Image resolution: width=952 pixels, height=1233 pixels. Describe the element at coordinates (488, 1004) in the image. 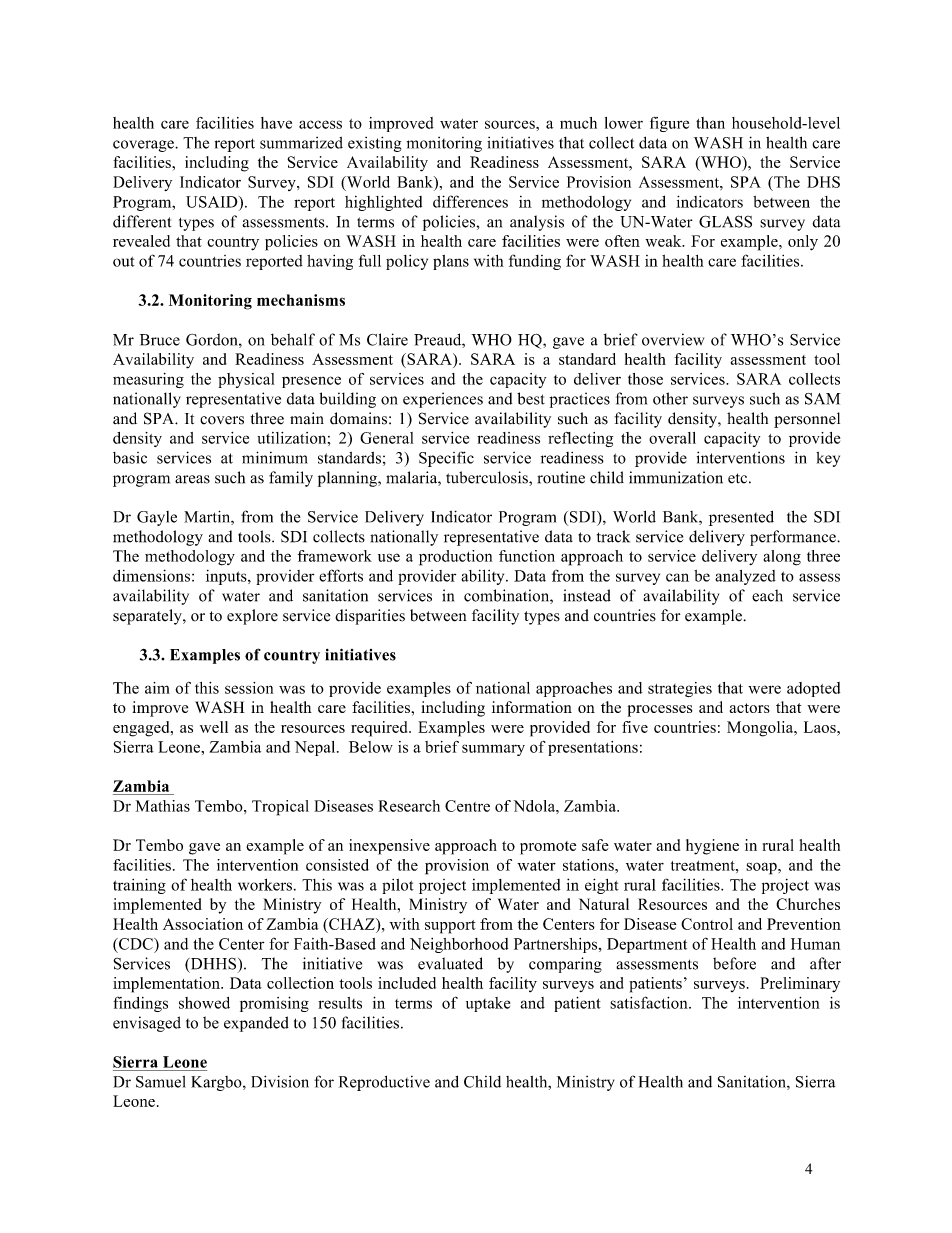

I see `uptake` at that location.
